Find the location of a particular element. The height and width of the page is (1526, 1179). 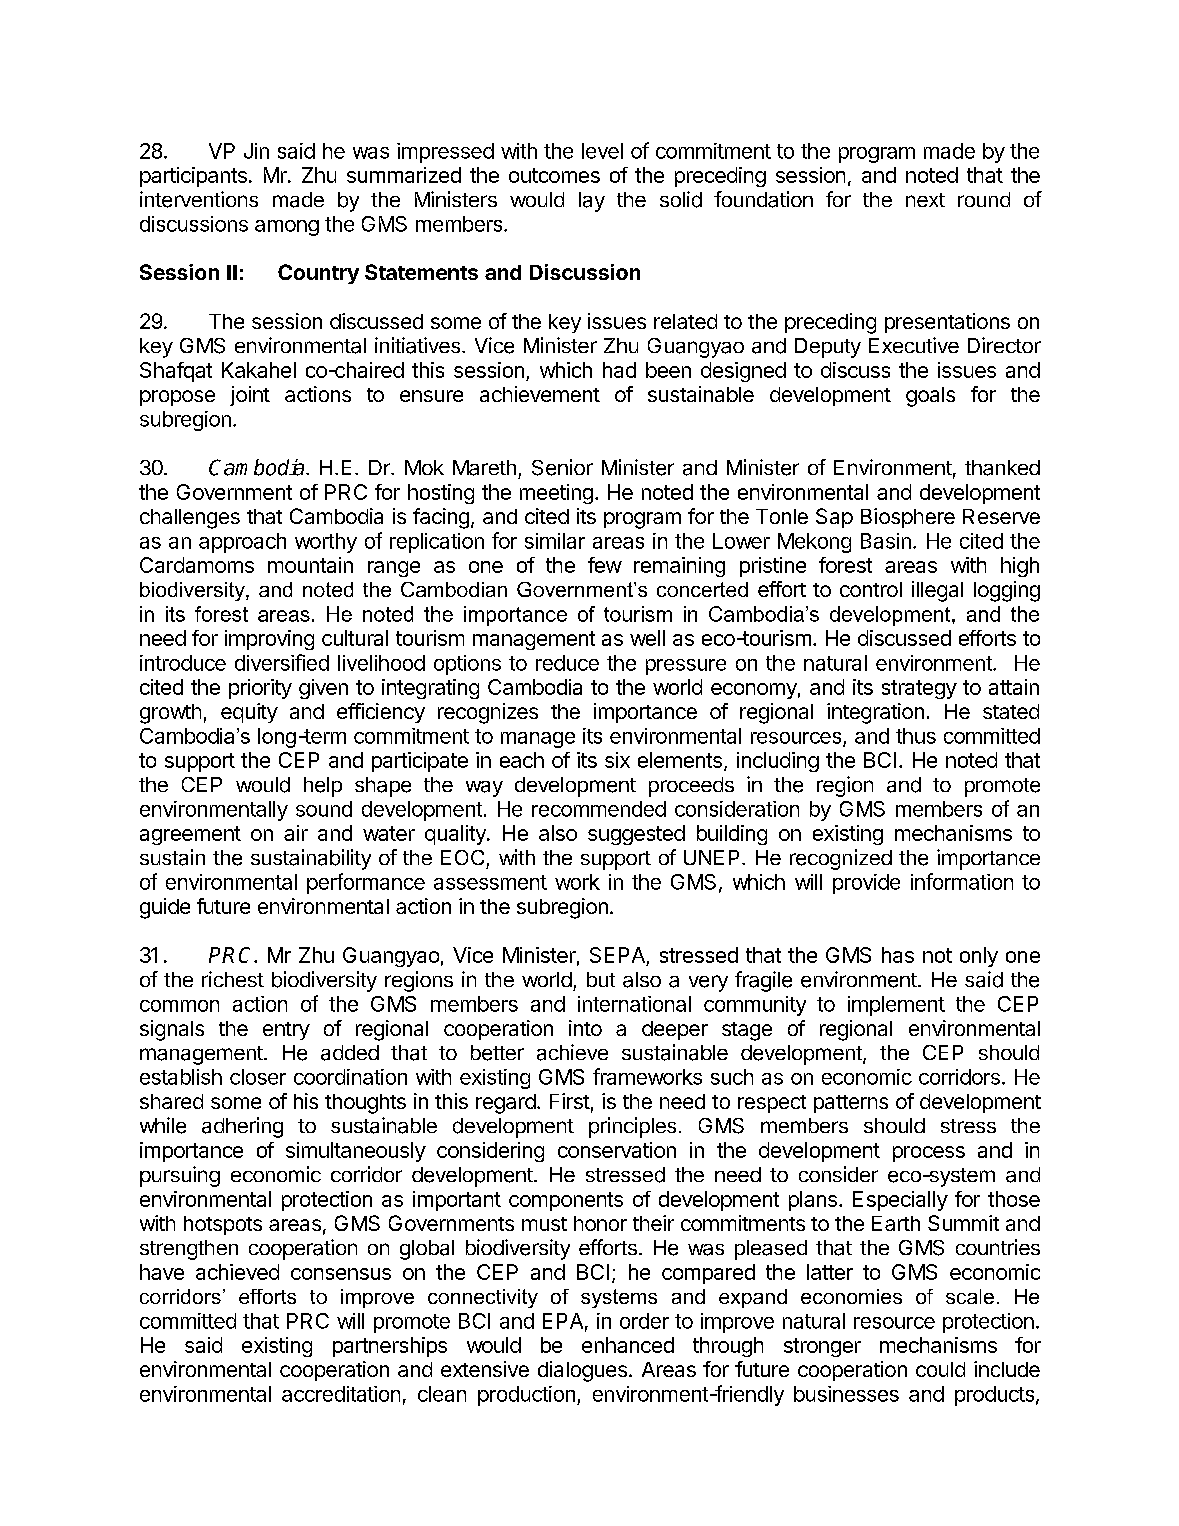

six is located at coordinates (617, 760).
